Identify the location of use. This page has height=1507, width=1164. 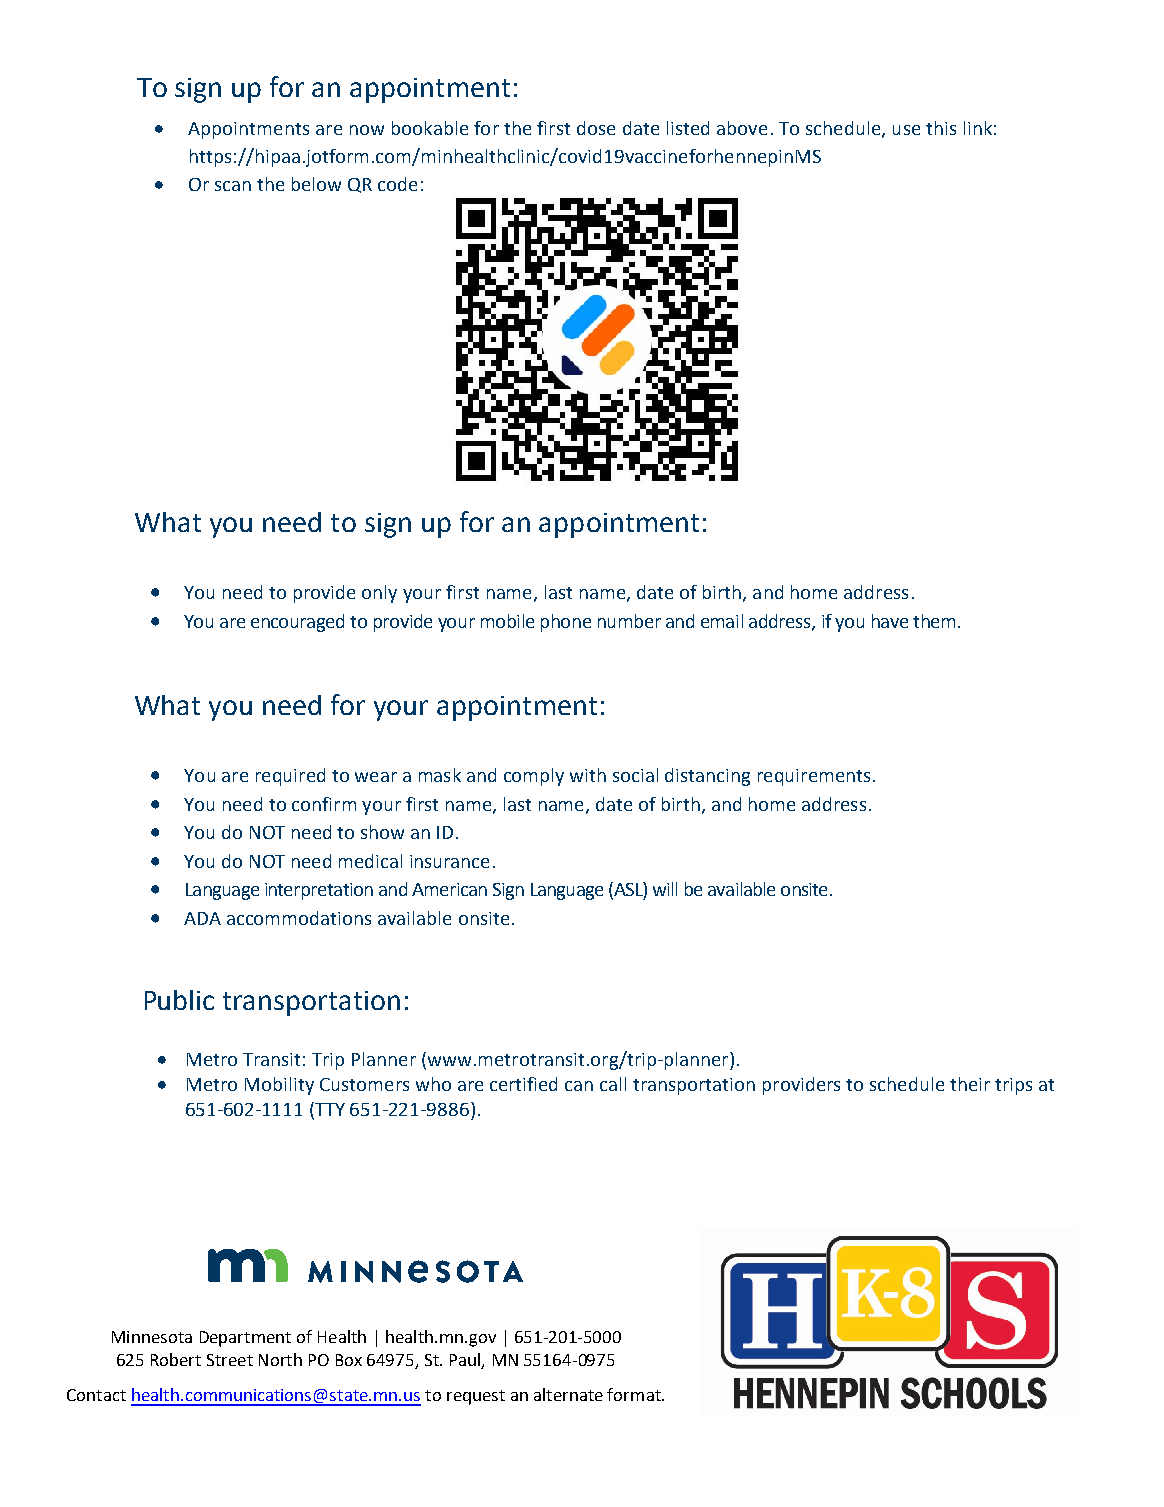
(906, 130).
